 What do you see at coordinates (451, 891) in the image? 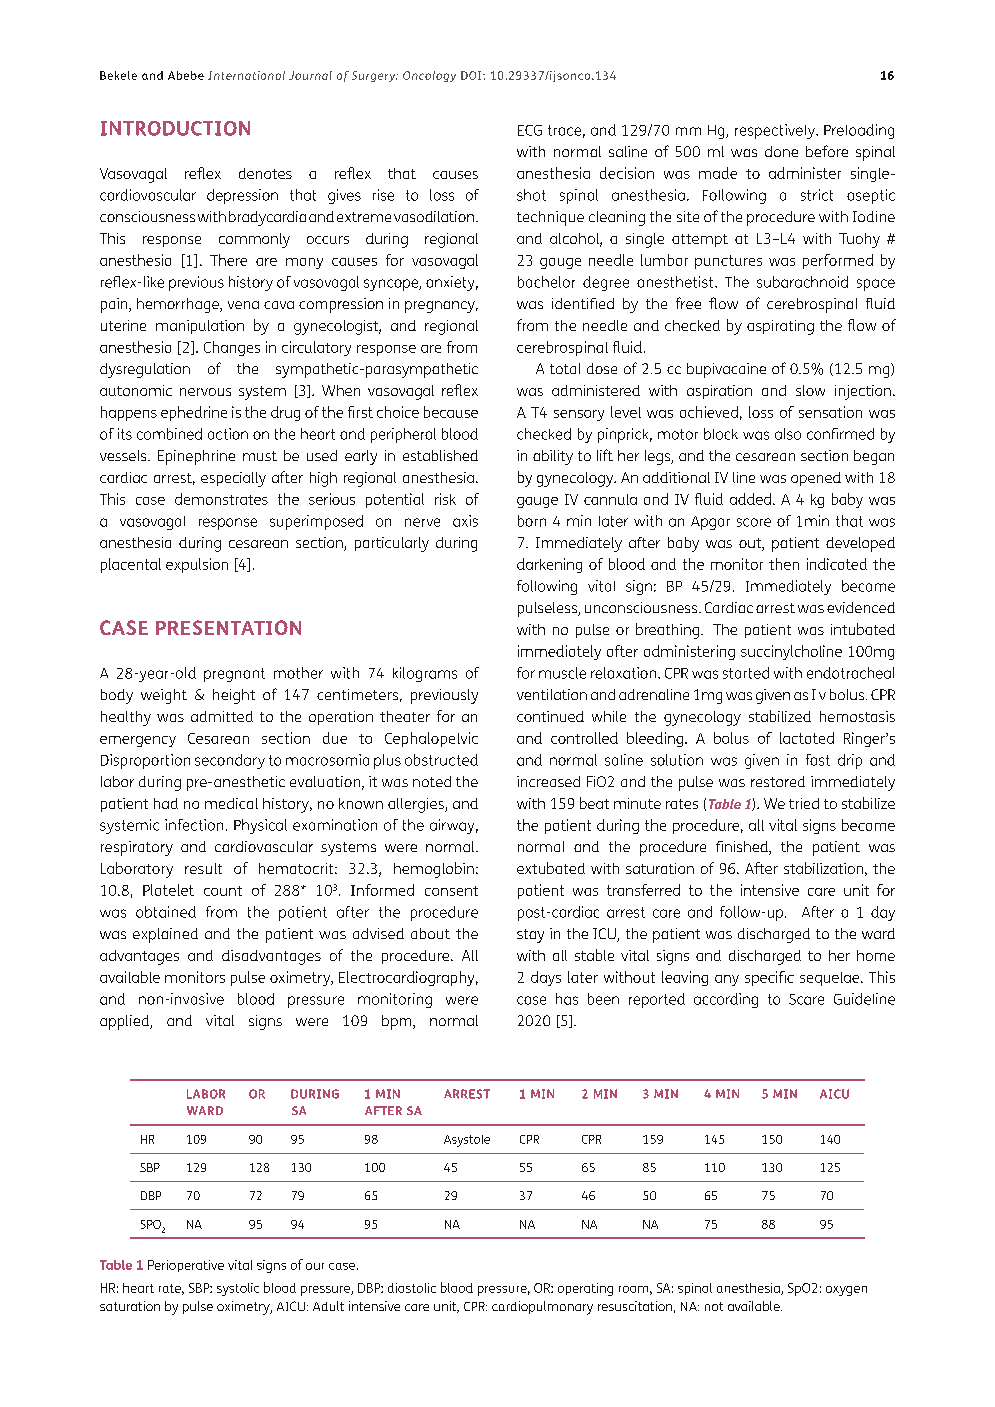
I see `consent` at bounding box center [451, 891].
